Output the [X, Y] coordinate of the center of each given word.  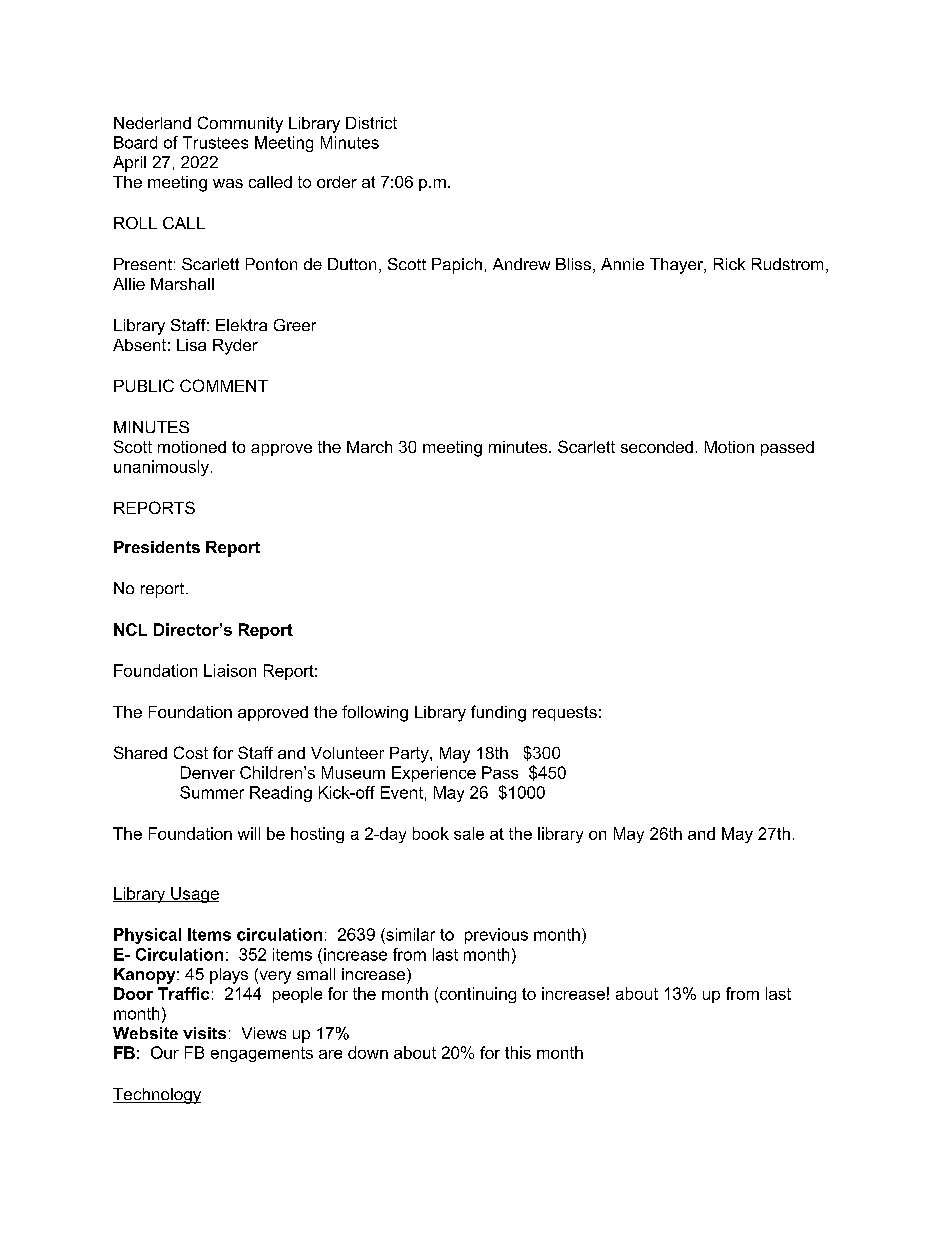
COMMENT [224, 385]
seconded [657, 447]
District [371, 123]
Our [165, 1052]
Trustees [215, 142]
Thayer [678, 266]
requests [565, 713]
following [375, 713]
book [431, 833]
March [369, 447]
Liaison [230, 670]
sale [469, 833]
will [249, 833]
